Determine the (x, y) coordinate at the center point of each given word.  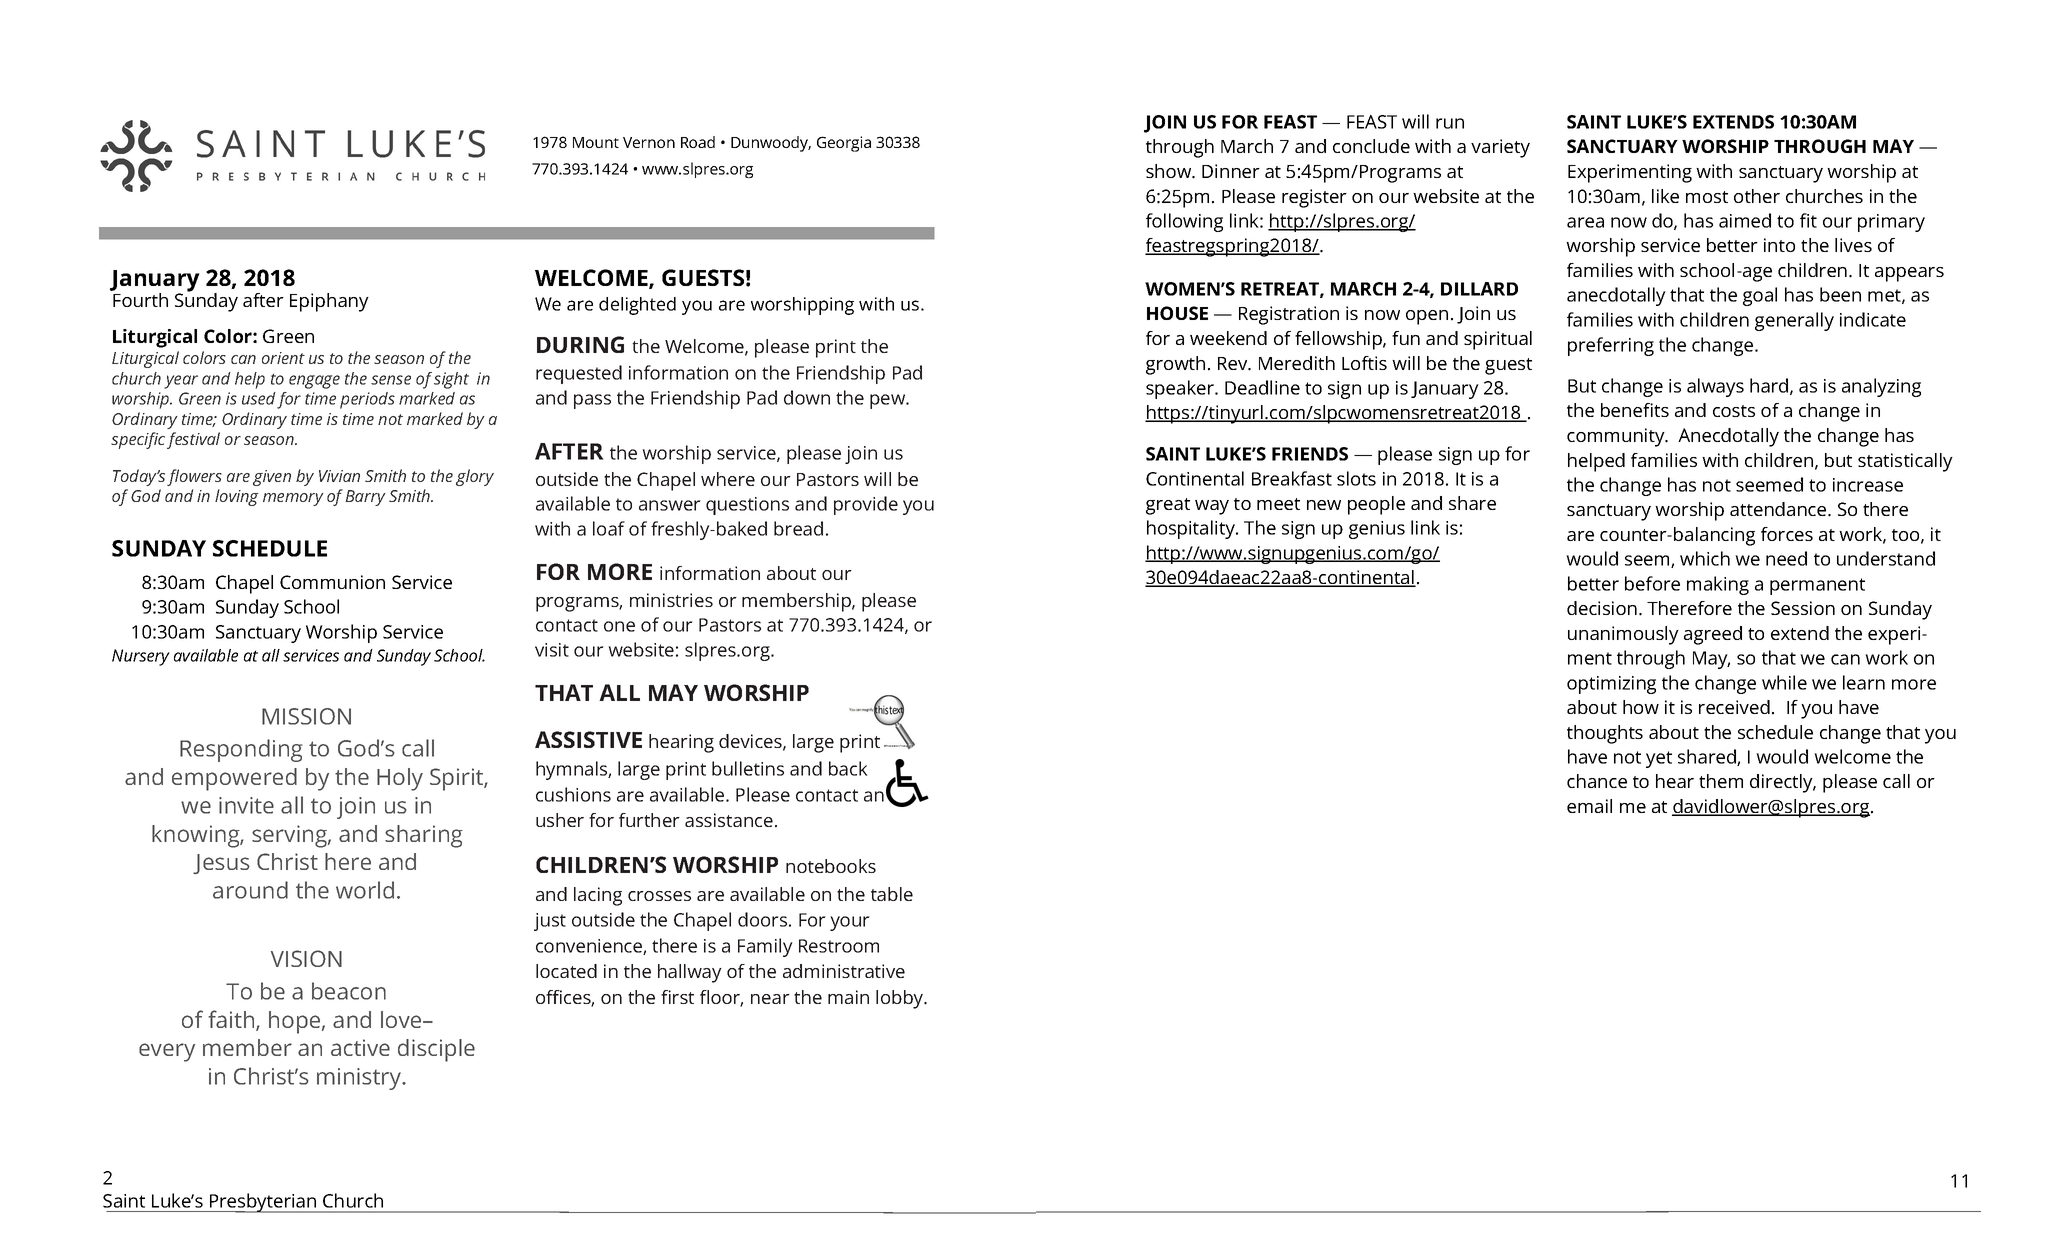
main (848, 997)
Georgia (844, 144)
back (848, 768)
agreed (1713, 635)
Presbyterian (263, 1203)
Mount (596, 142)
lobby (901, 999)
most (1707, 197)
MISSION (306, 716)
